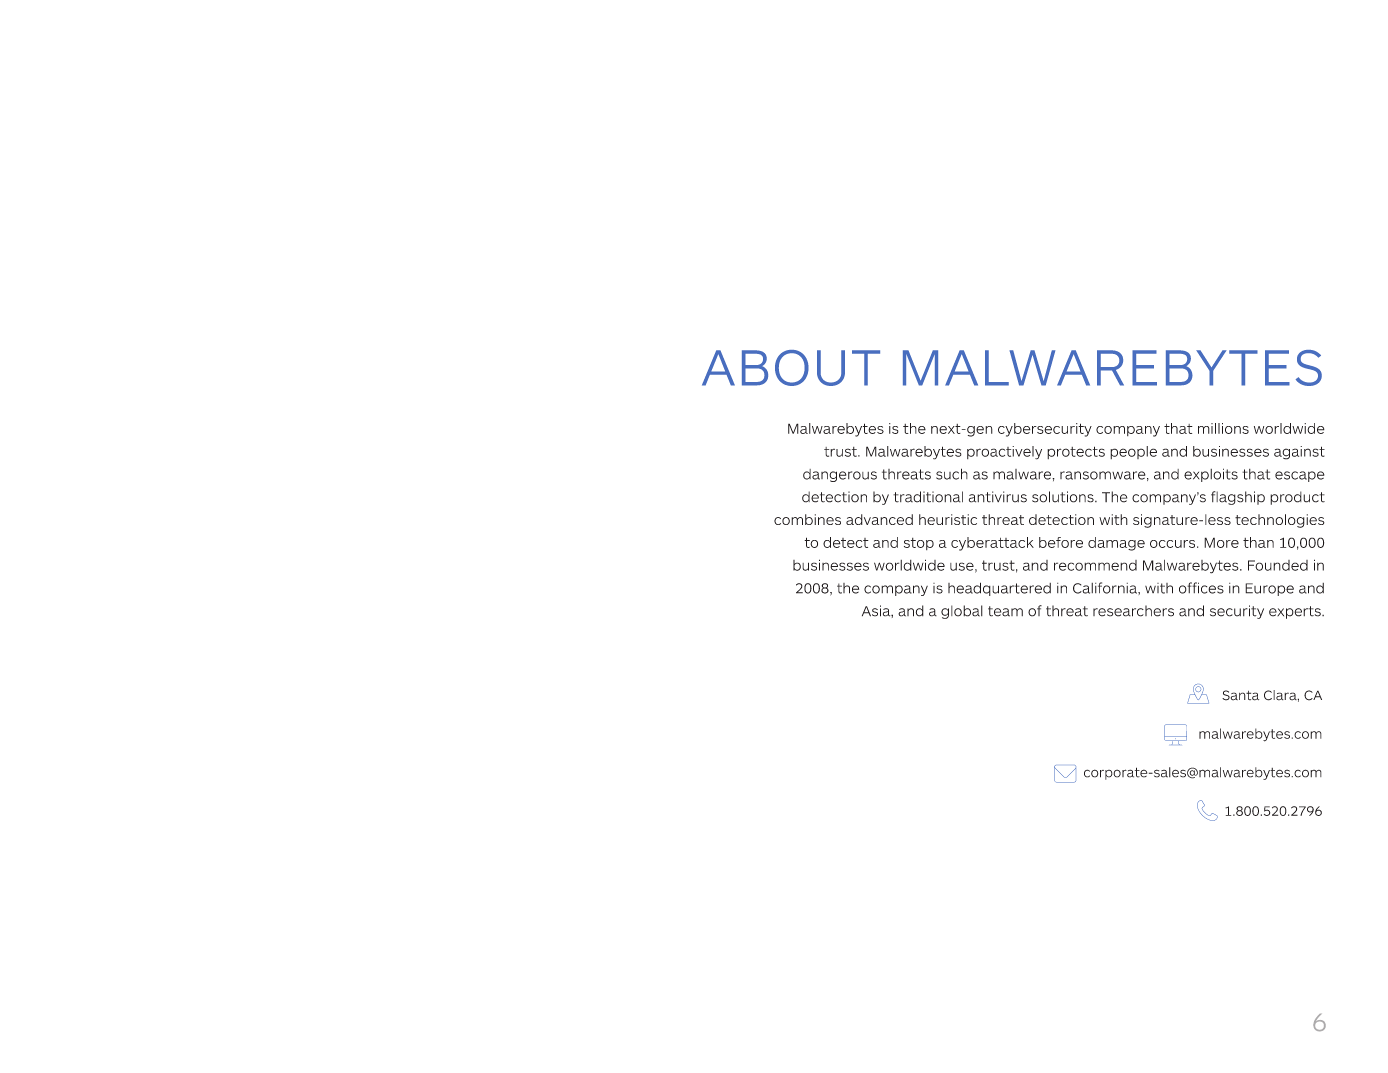 The height and width of the screenshot is (1073, 1388). What do you see at coordinates (1061, 542) in the screenshot?
I see `before` at bounding box center [1061, 542].
